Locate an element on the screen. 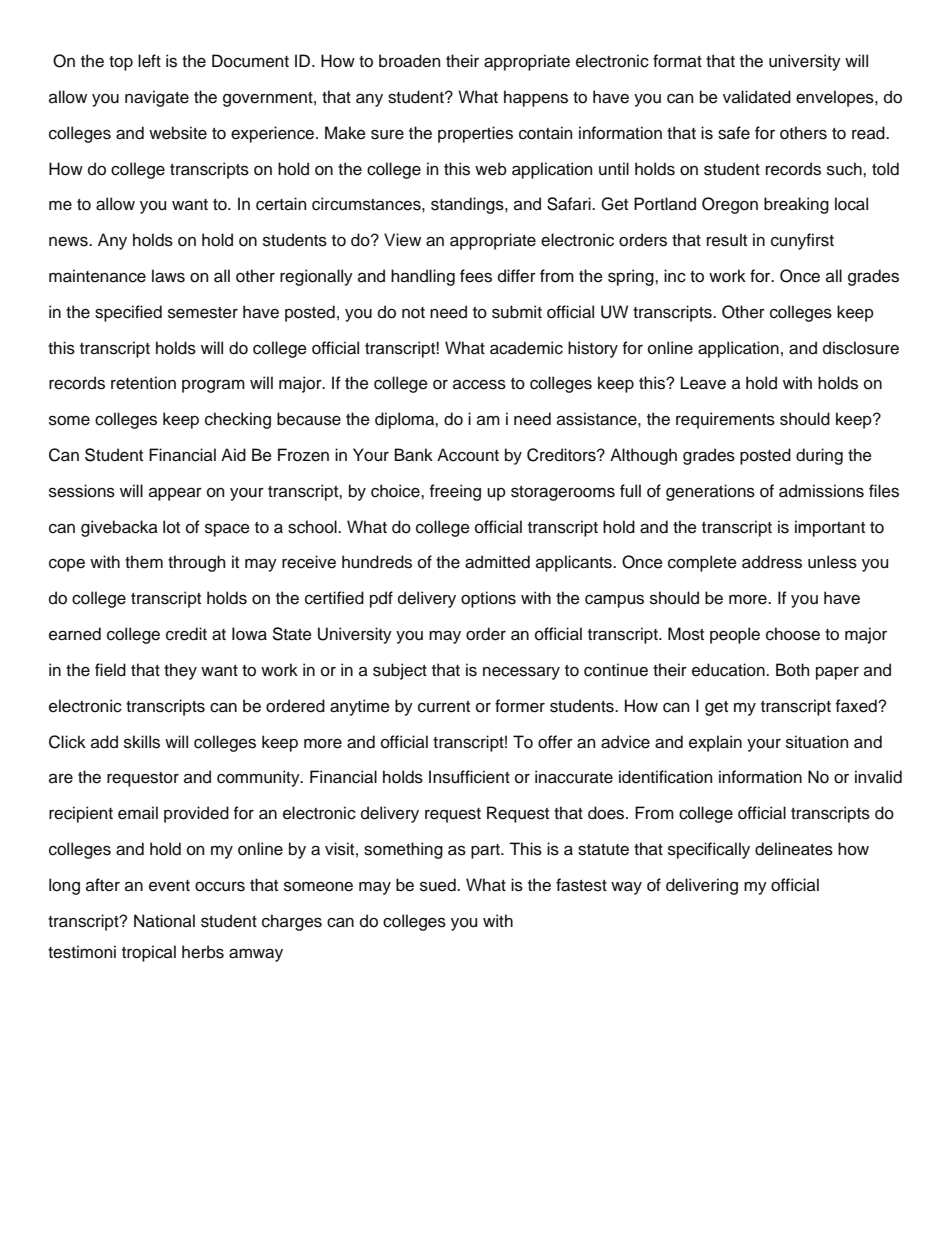 The image size is (952, 1233). Account is located at coordinates (468, 455).
